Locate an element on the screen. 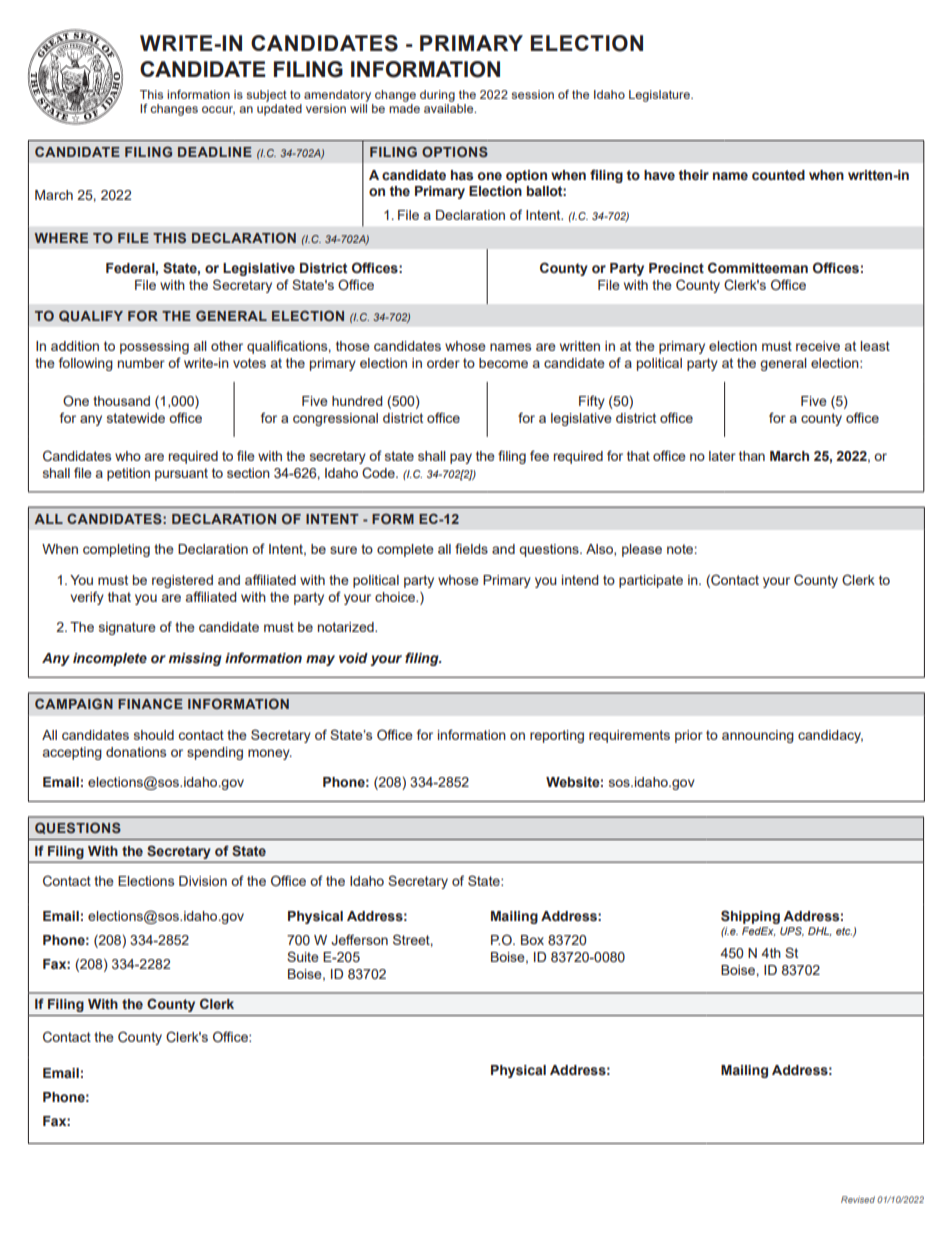  occur is located at coordinates (218, 110).
